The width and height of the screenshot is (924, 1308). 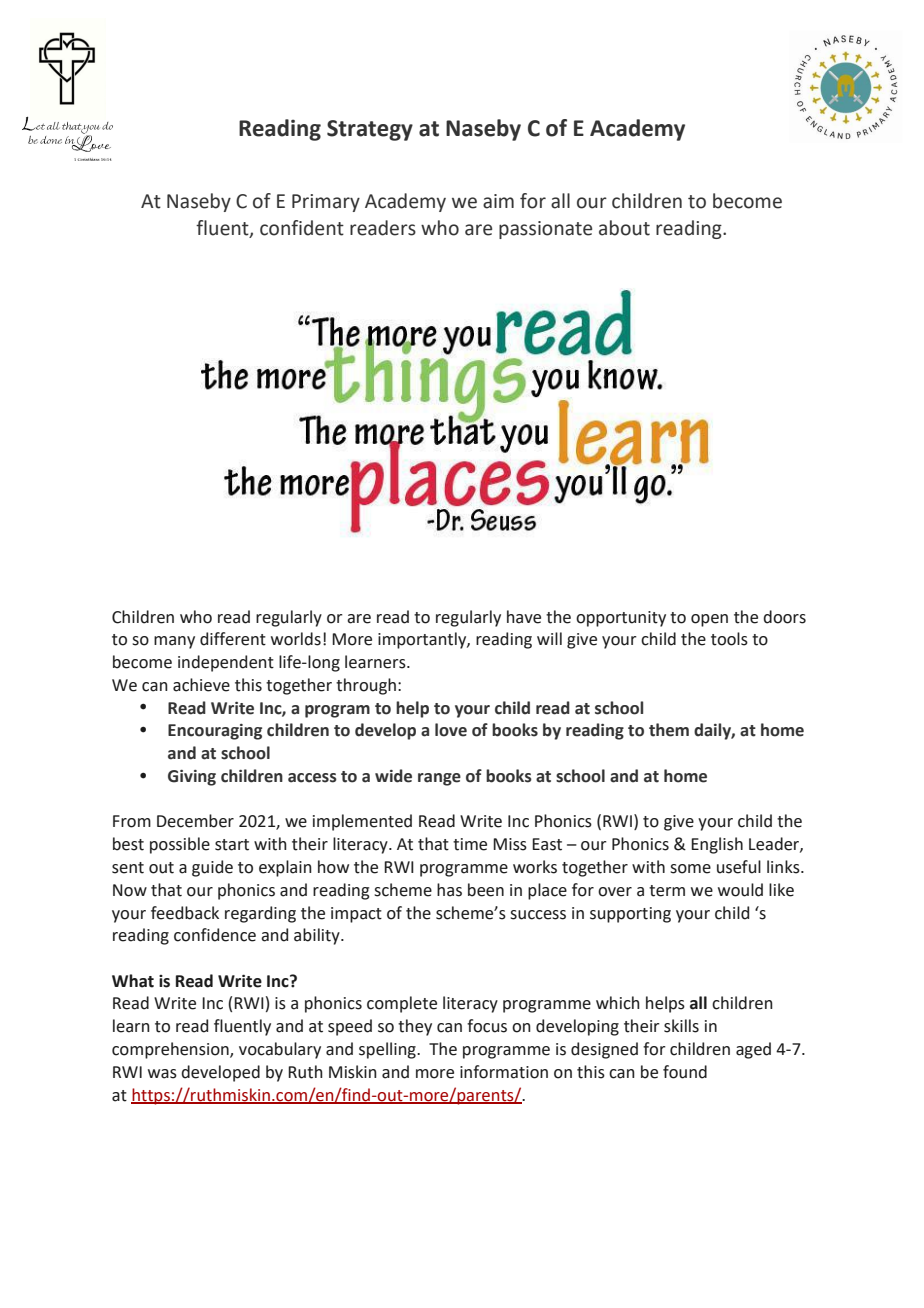 I want to click on focus, so click(x=487, y=1026).
